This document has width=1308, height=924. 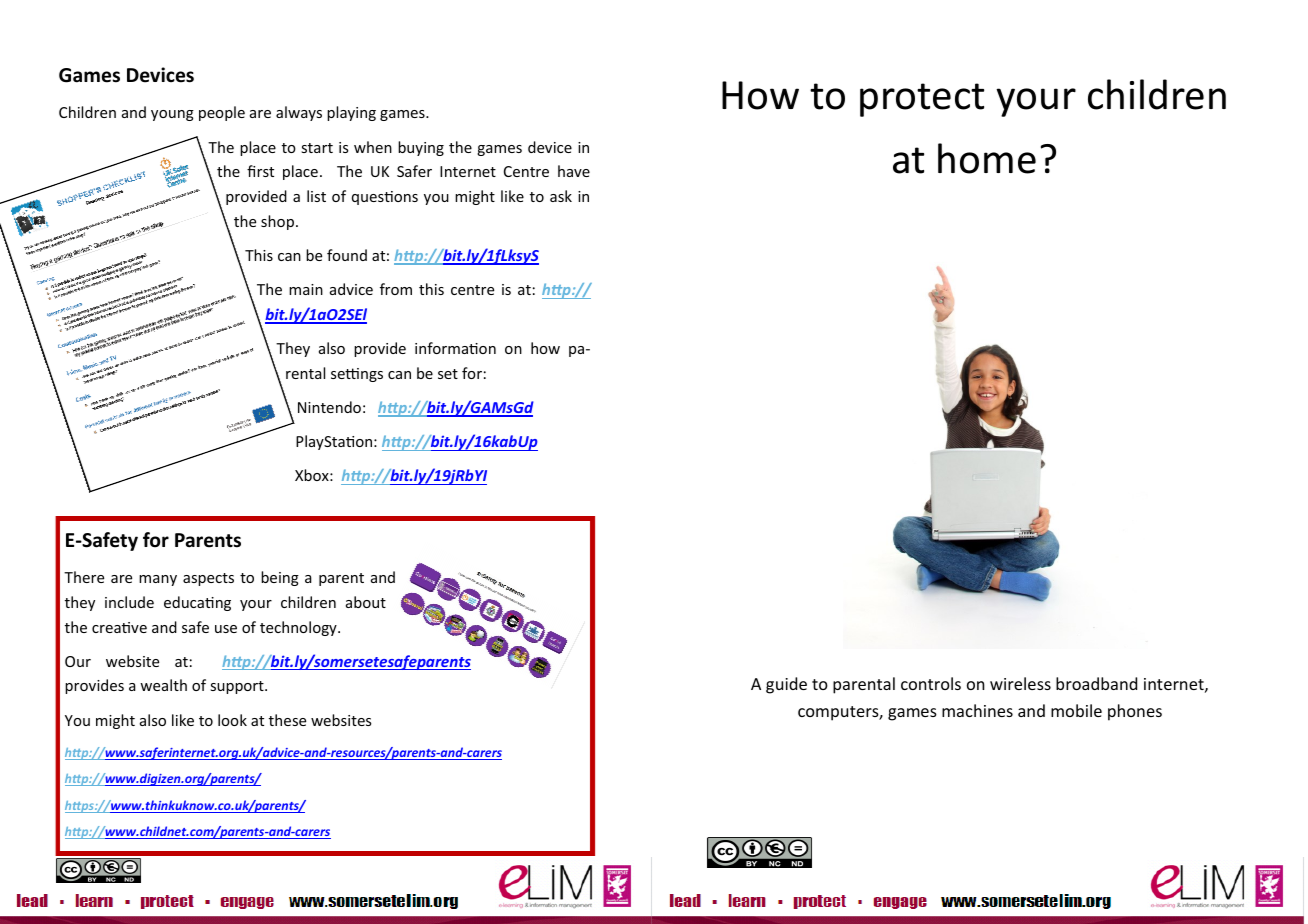 I want to click on information, so click(x=455, y=348).
